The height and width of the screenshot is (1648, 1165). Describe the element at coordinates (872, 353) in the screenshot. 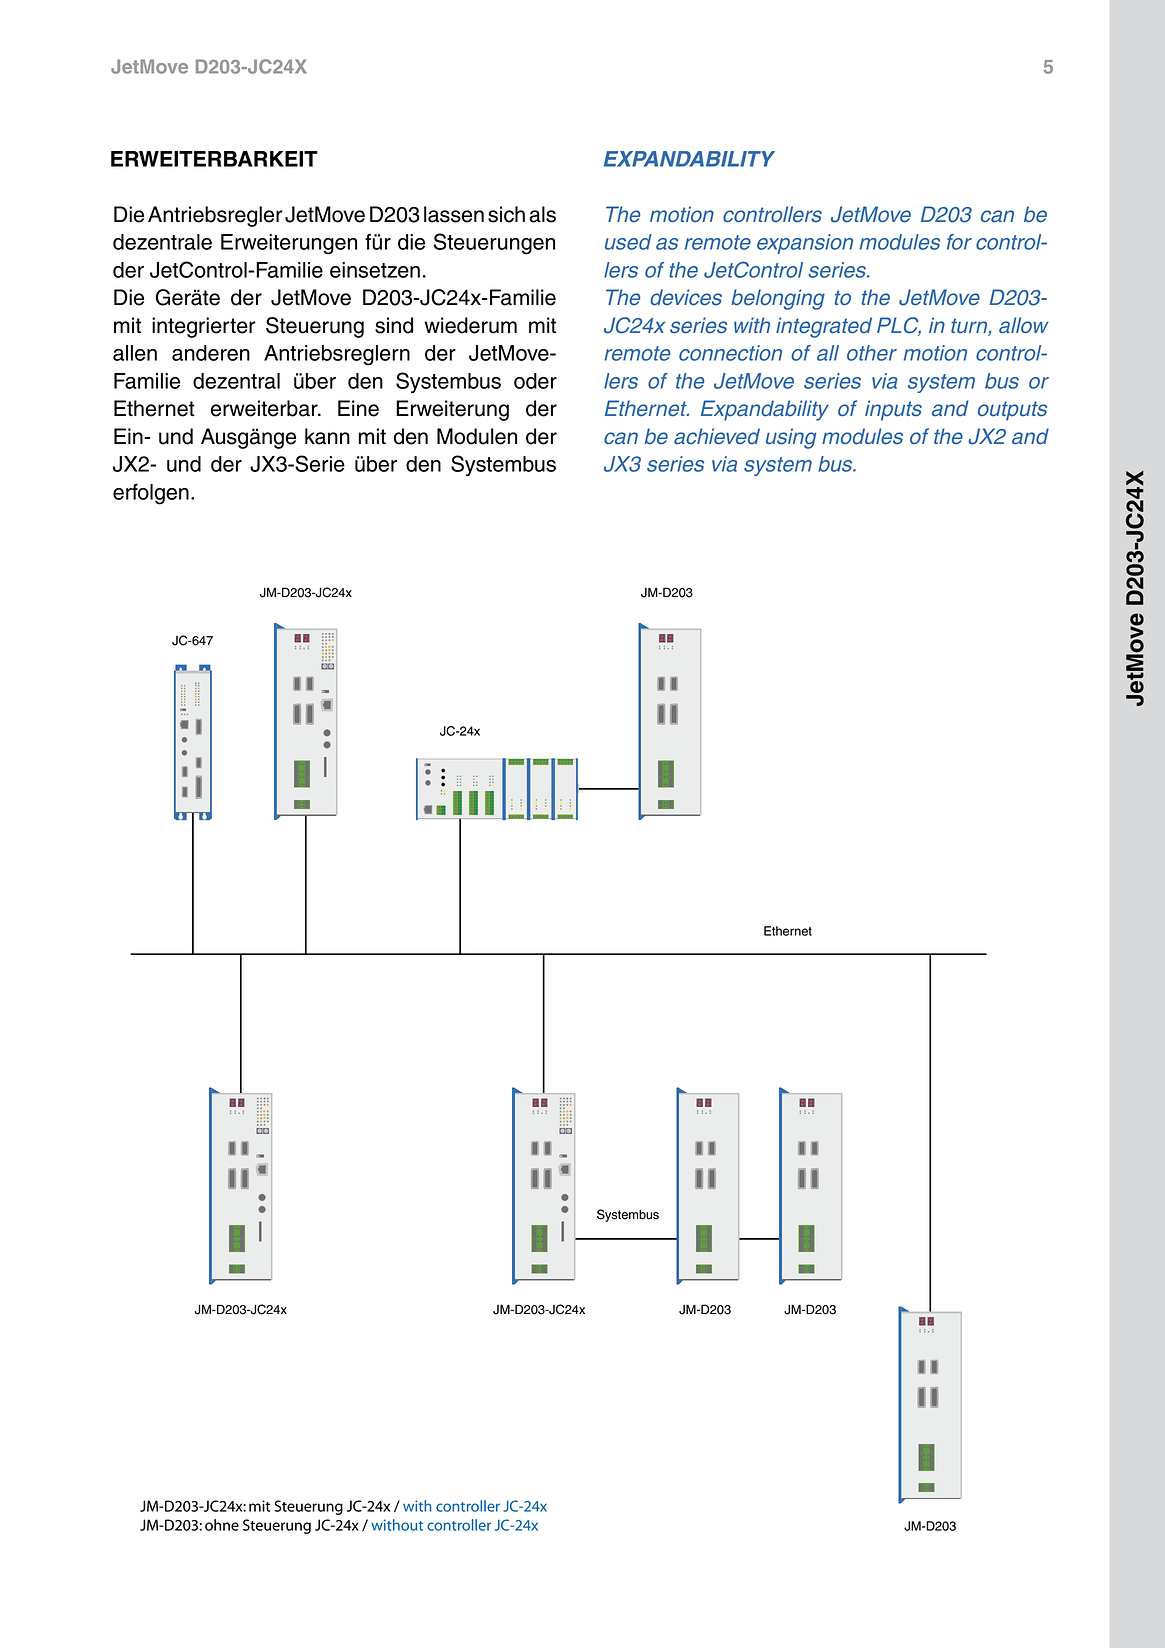

I see `other` at that location.
